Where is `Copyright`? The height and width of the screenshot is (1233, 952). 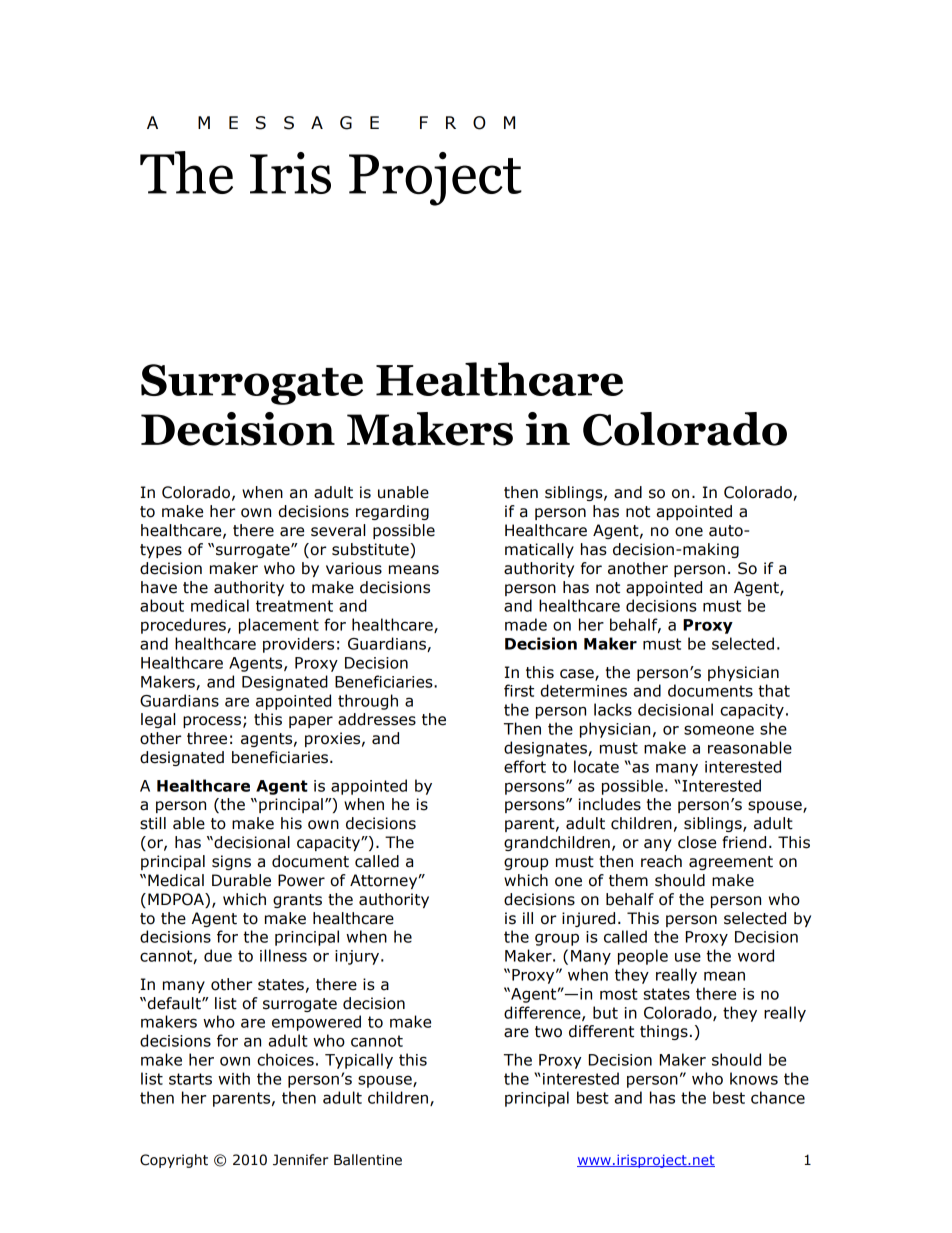 Copyright is located at coordinates (174, 1161).
